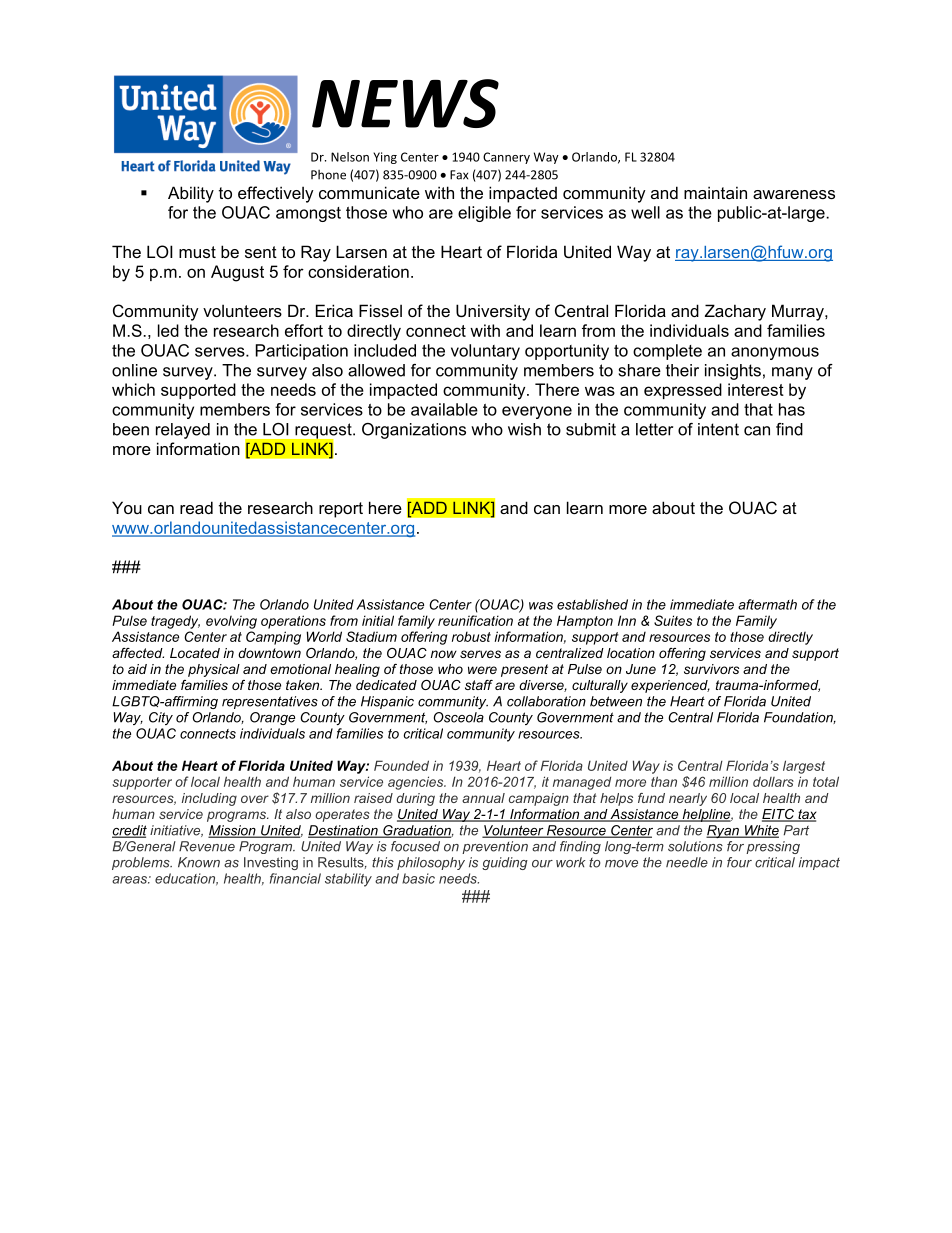 The width and height of the screenshot is (952, 1233). What do you see at coordinates (495, 847) in the screenshot?
I see `prevention` at bounding box center [495, 847].
